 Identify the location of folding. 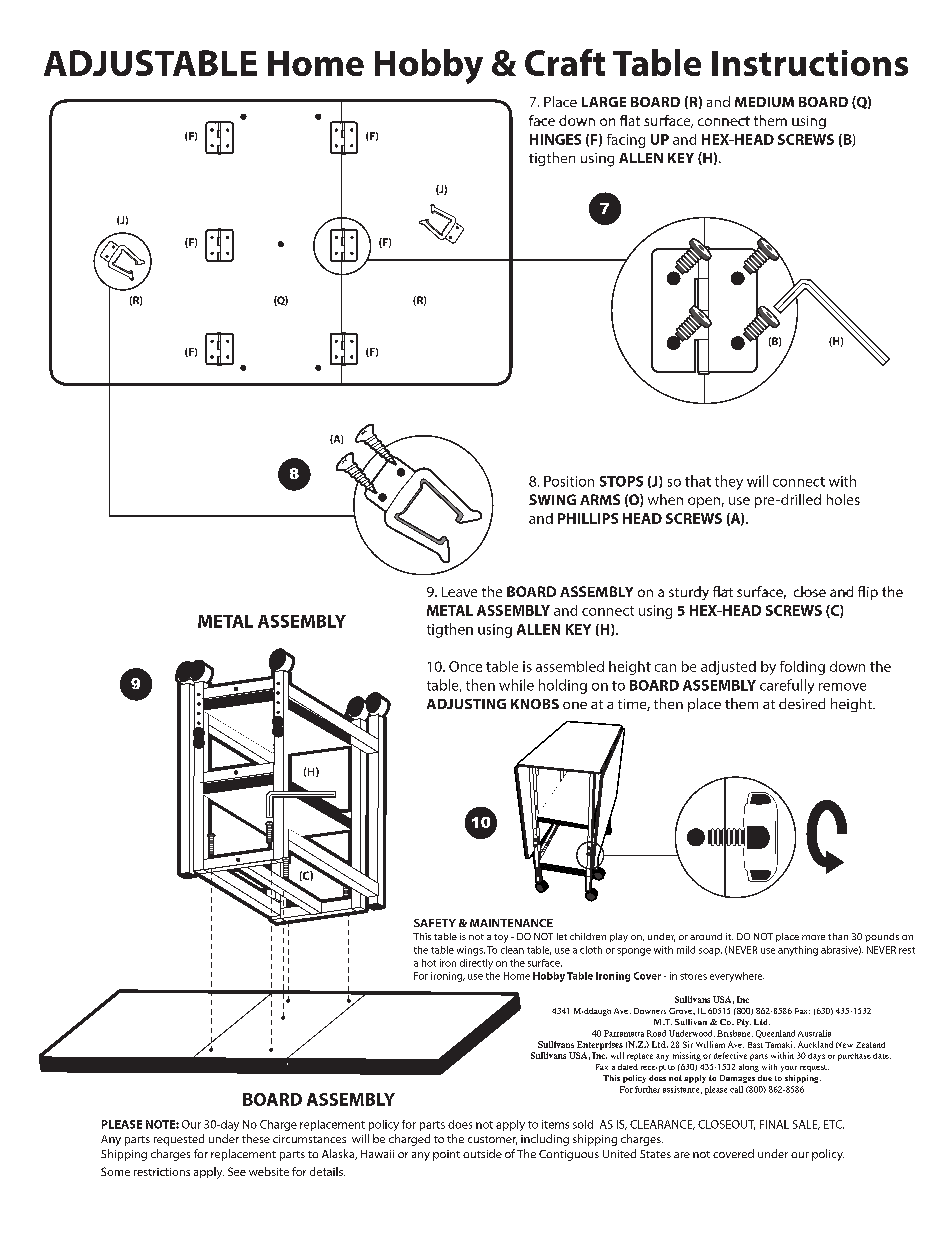
(802, 668).
